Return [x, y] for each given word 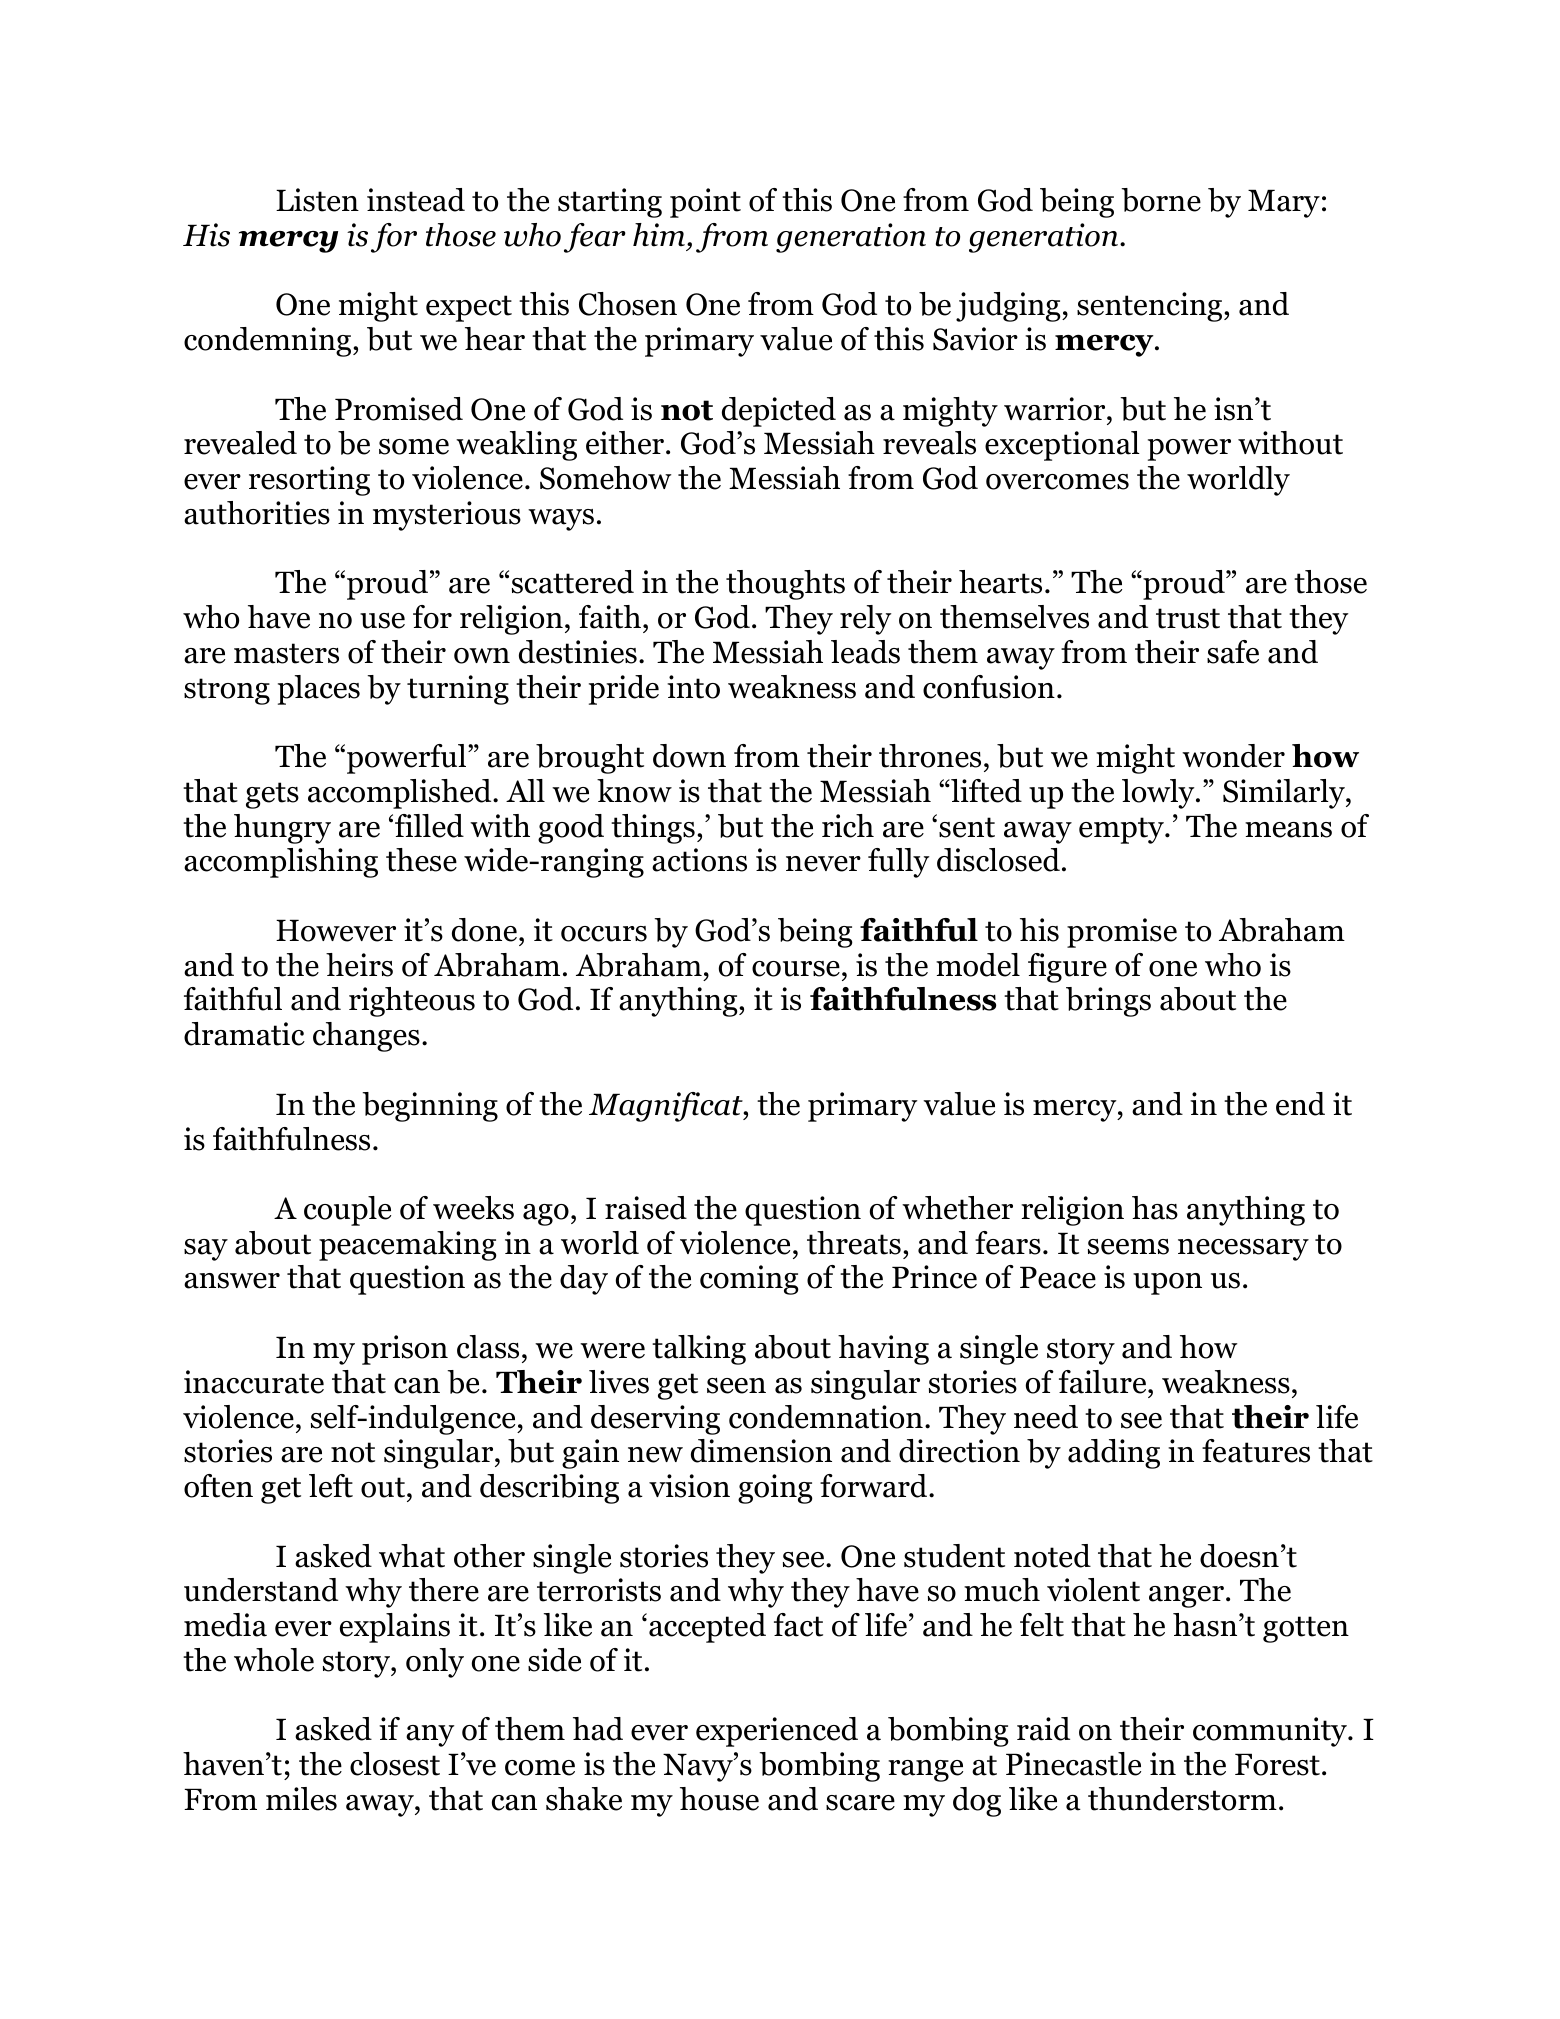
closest [395, 1764]
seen [736, 1386]
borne [1161, 200]
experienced [777, 1732]
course [796, 969]
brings [1108, 1002]
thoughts [785, 585]
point [705, 203]
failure [1104, 1382]
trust [1188, 618]
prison [405, 1350]
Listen [317, 200]
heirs [359, 965]
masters [286, 653]
